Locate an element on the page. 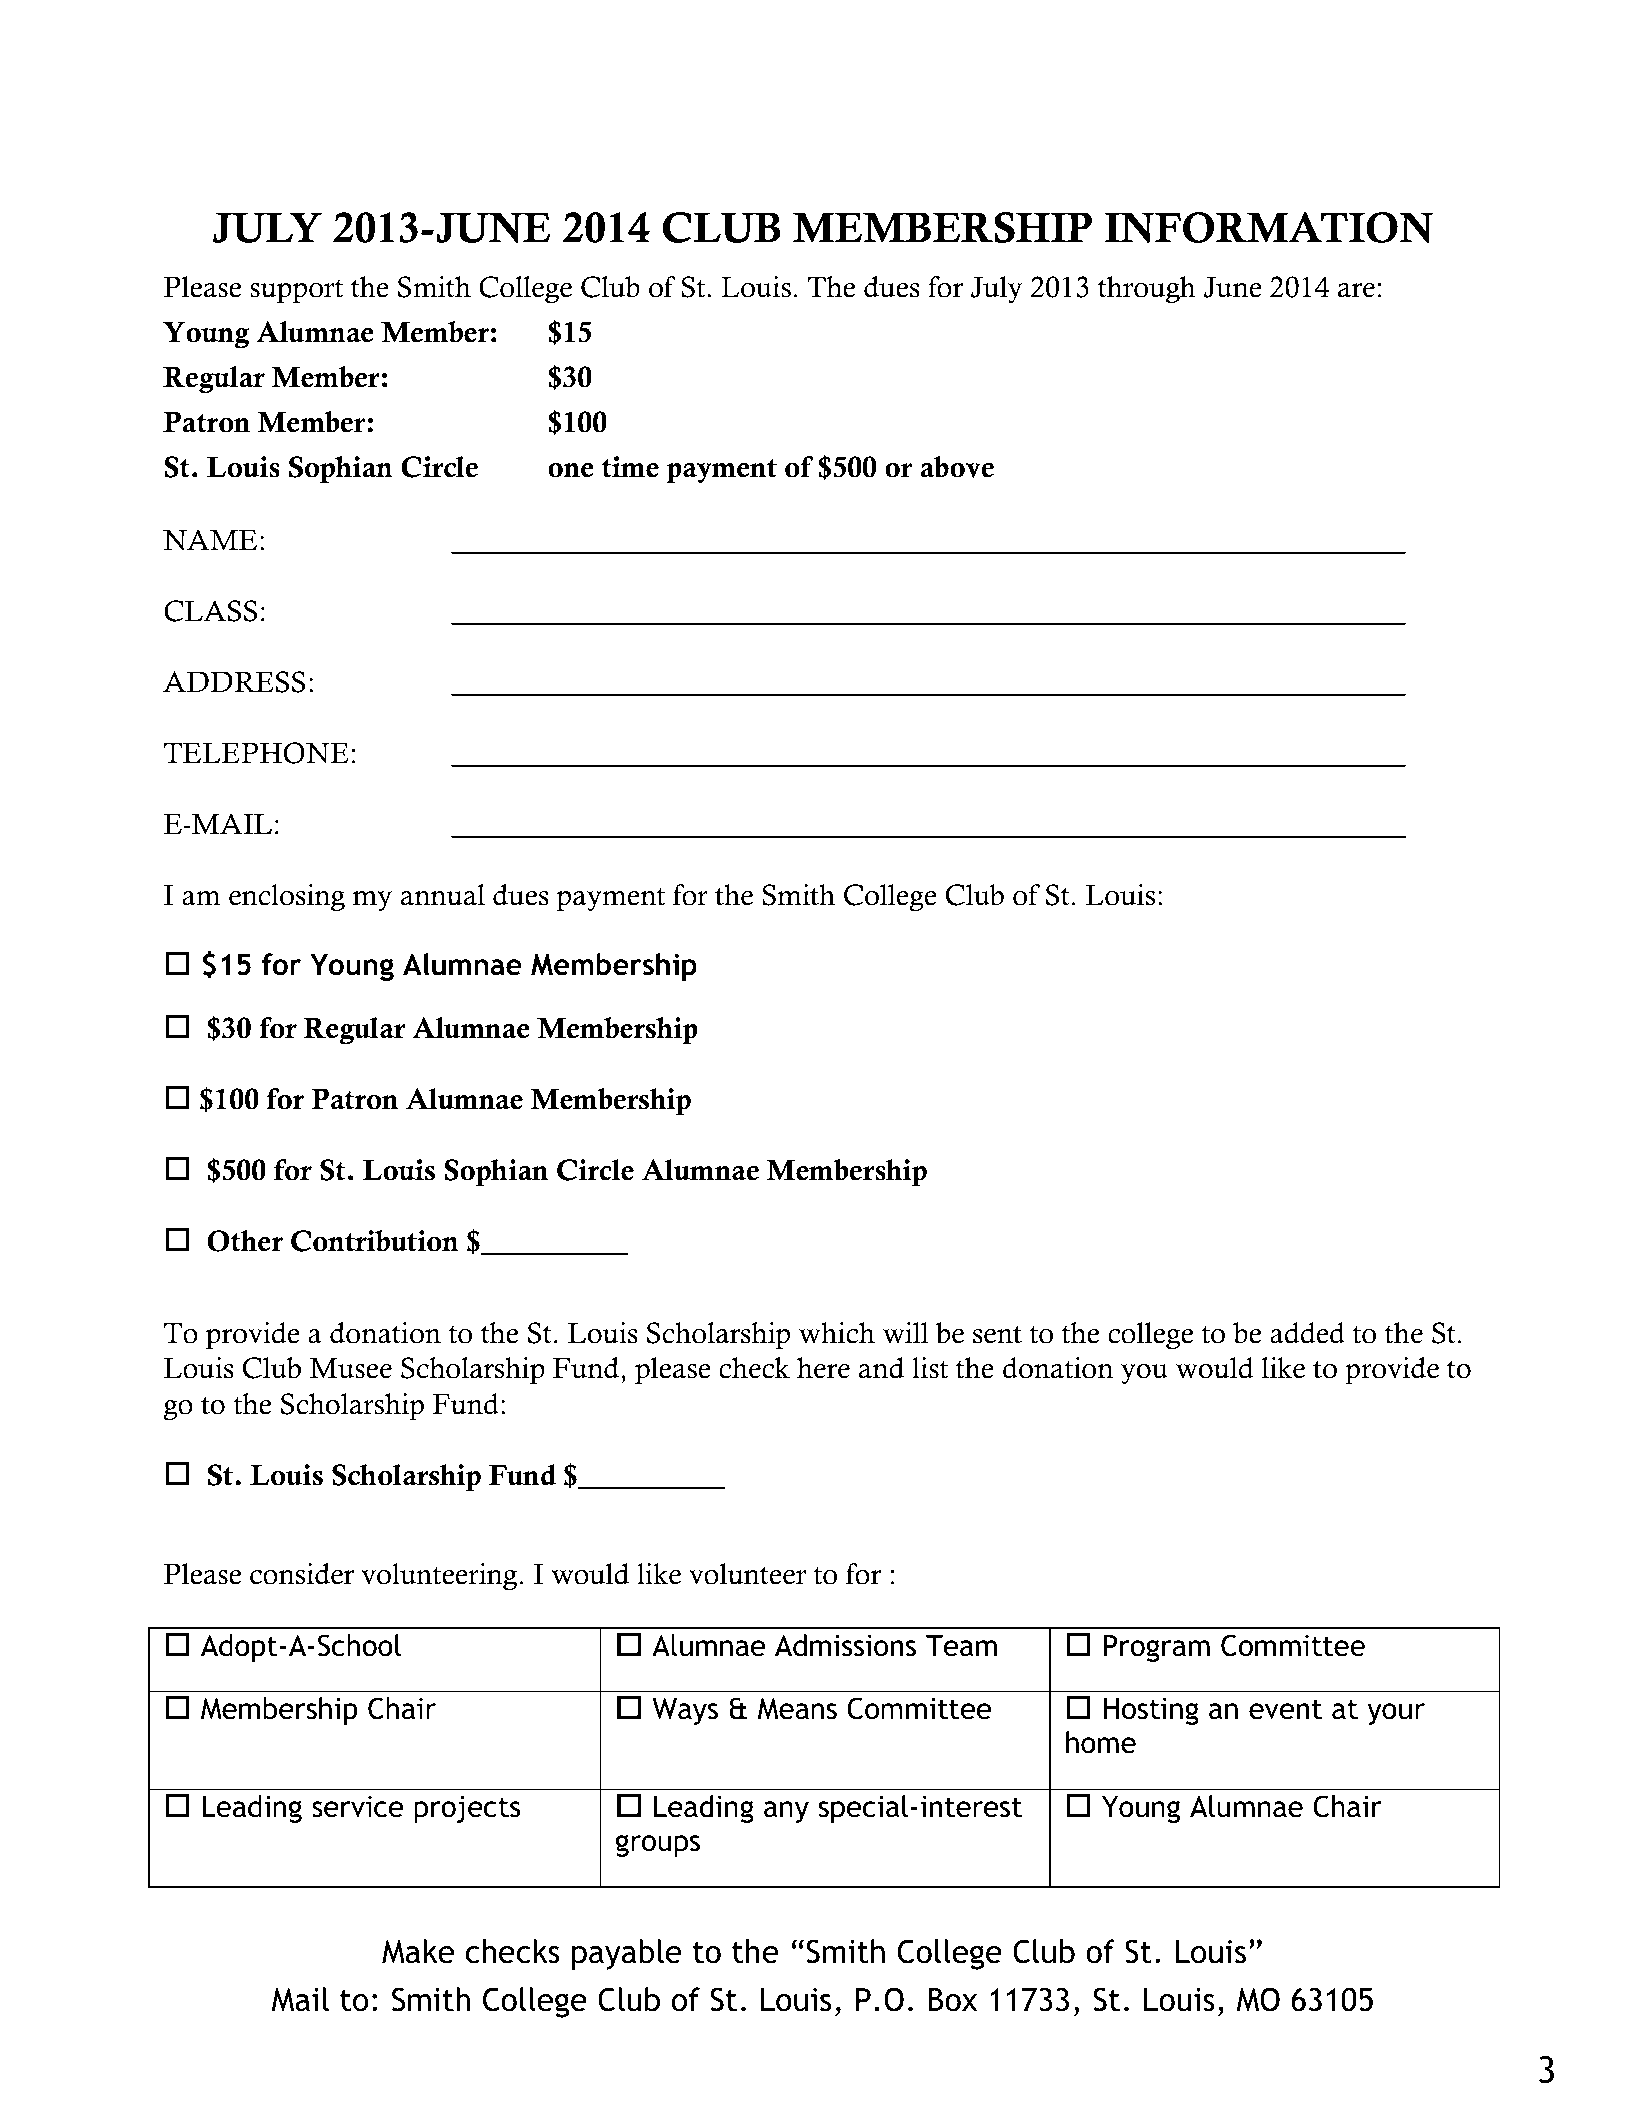 Image resolution: width=1633 pixels, height=2113 pixels. Make is located at coordinates (418, 1951).
